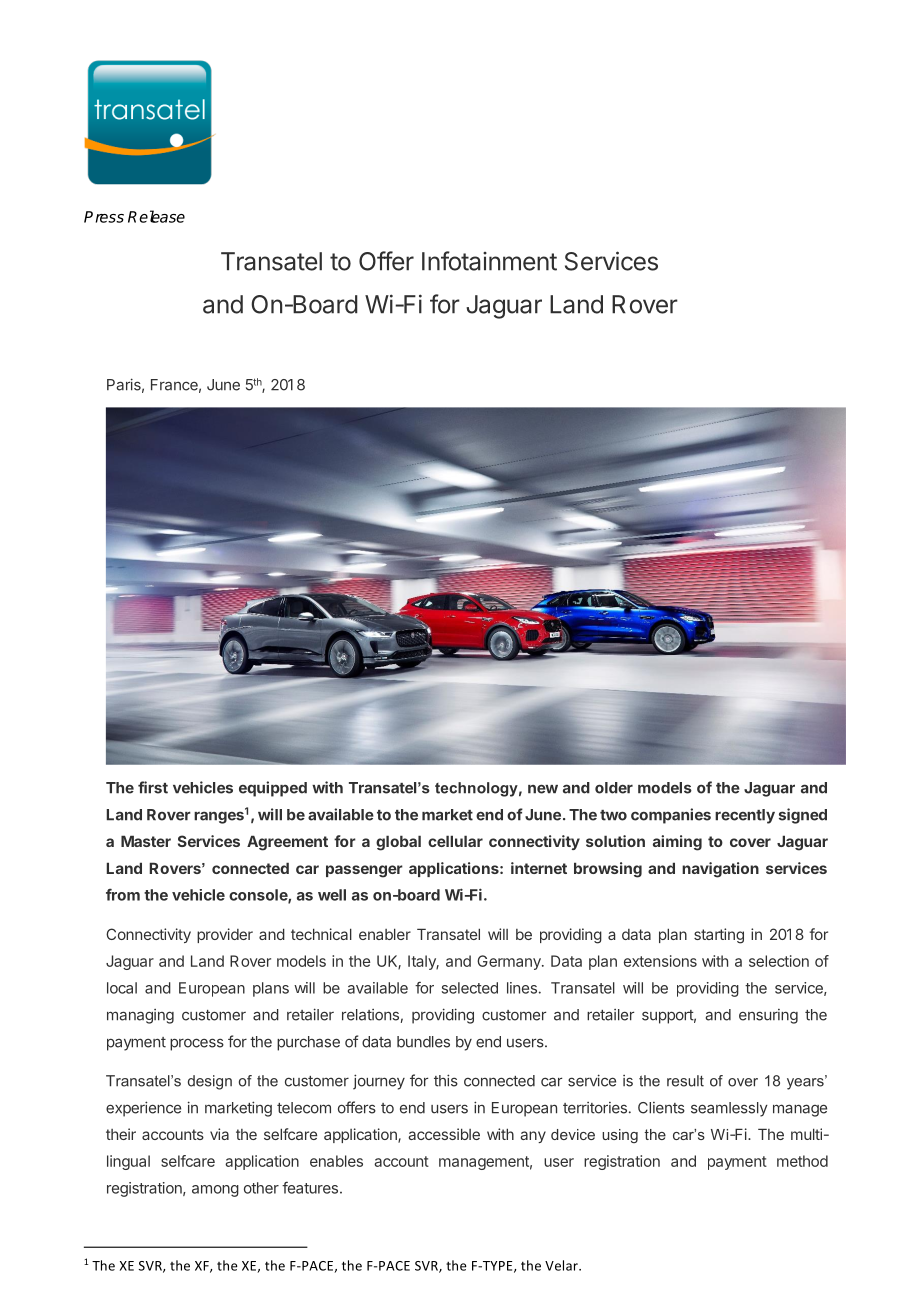  Describe the element at coordinates (745, 816) in the screenshot. I see `recently` at that location.
